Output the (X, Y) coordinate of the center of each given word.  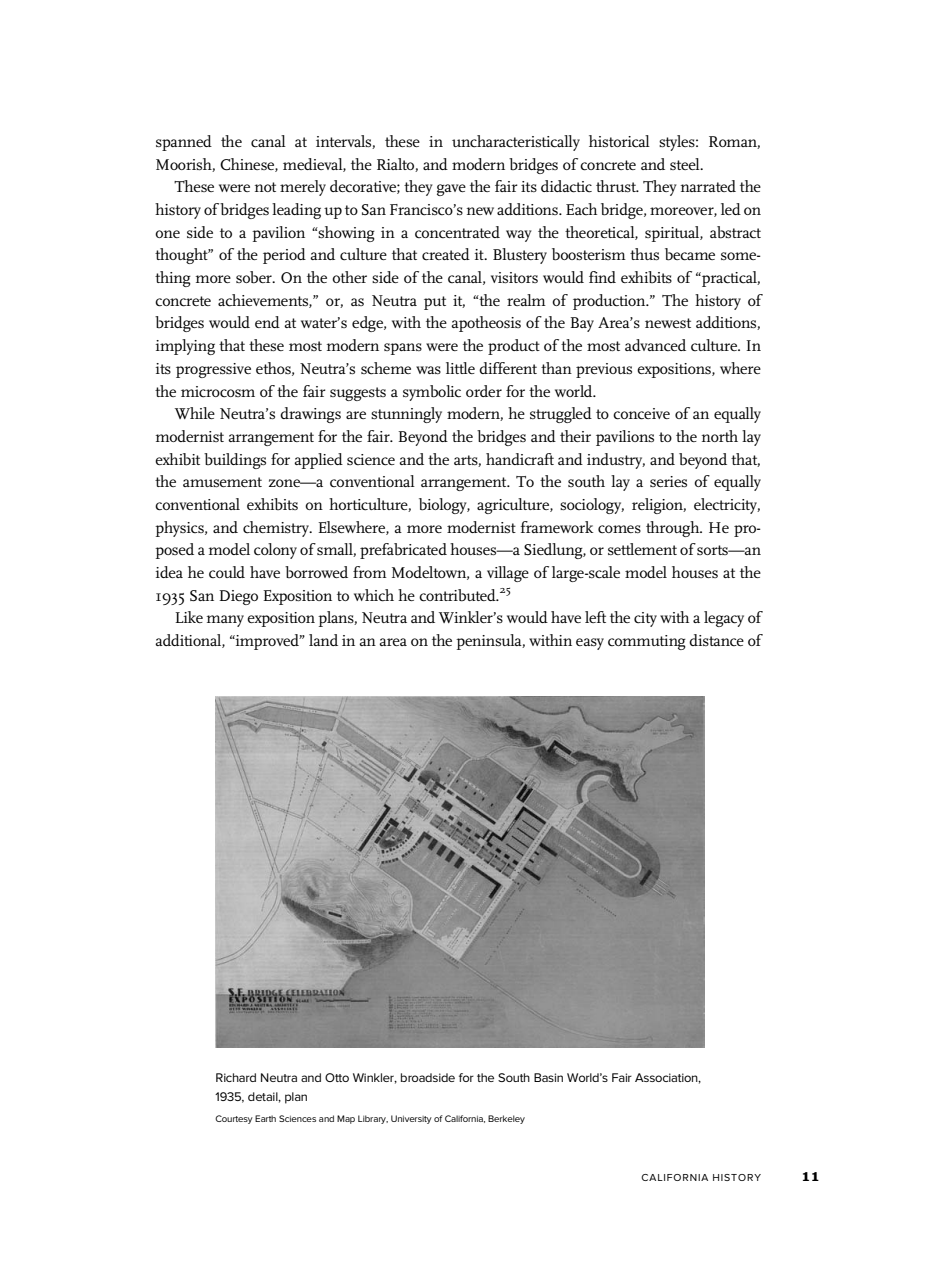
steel (686, 164)
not (265, 187)
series (668, 481)
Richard (236, 1077)
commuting (647, 642)
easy (590, 644)
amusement (222, 482)
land (323, 640)
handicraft (520, 459)
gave (451, 190)
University (411, 1119)
